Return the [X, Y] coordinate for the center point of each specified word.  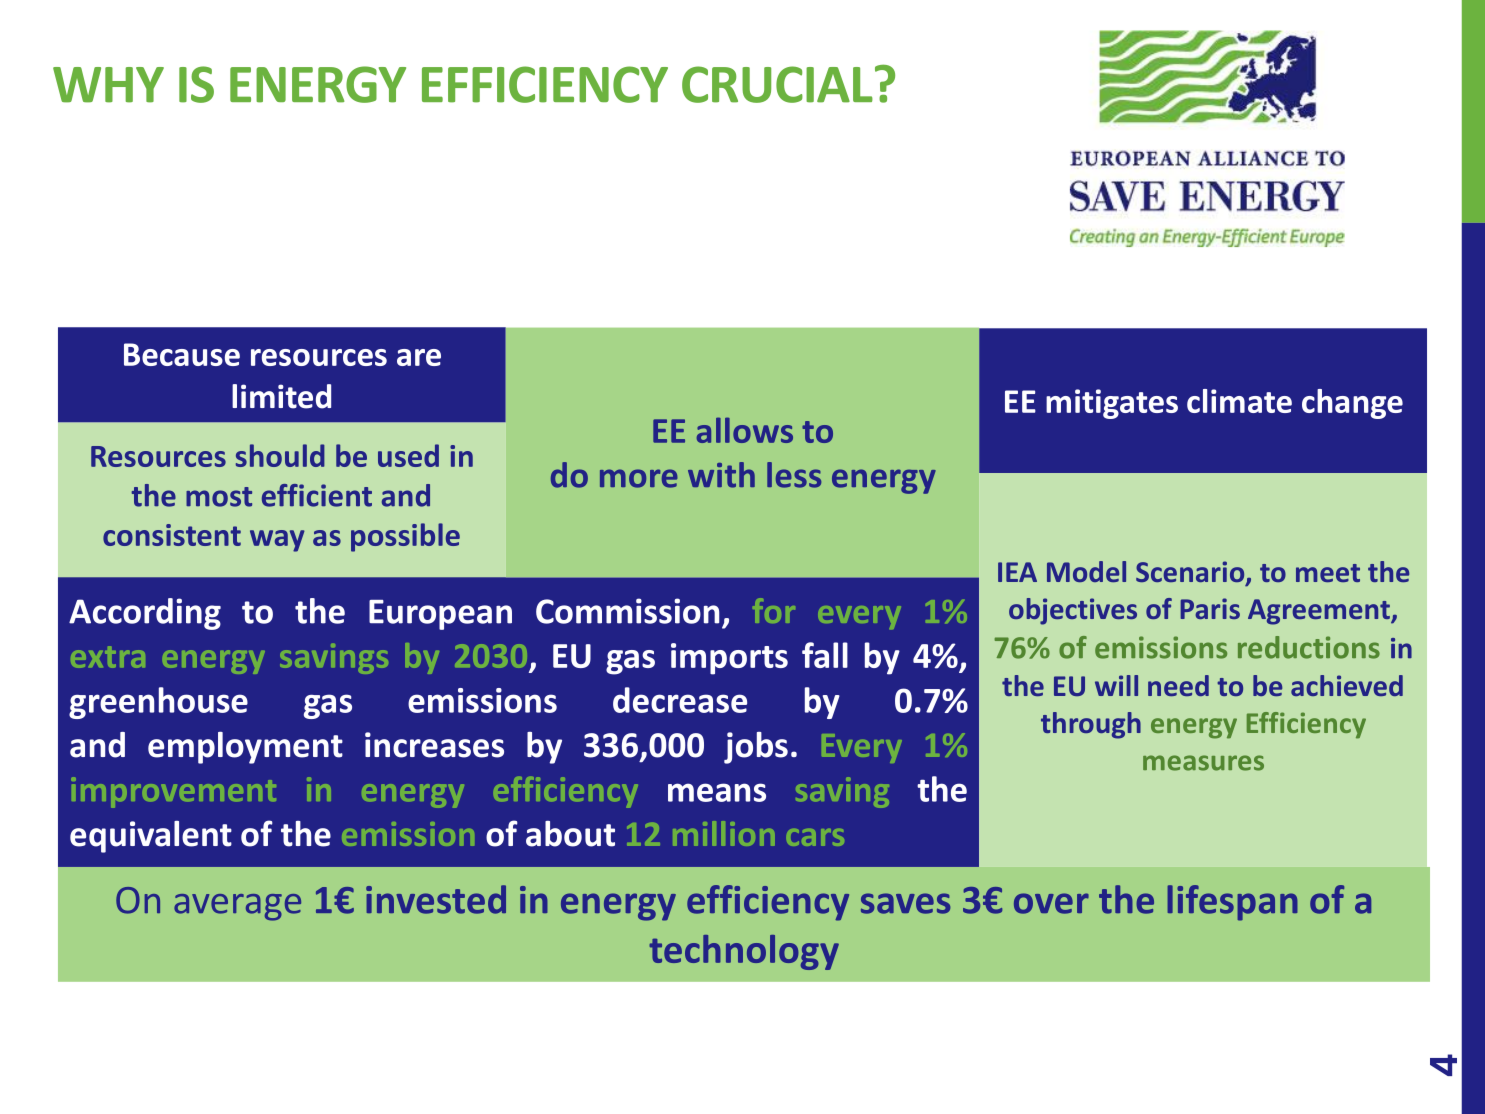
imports [729, 659]
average [237, 907]
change [1352, 404]
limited [281, 396]
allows [745, 430]
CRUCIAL [777, 84]
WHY [108, 85]
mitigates [1112, 404]
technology [744, 952]
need [1178, 685]
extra [108, 657]
